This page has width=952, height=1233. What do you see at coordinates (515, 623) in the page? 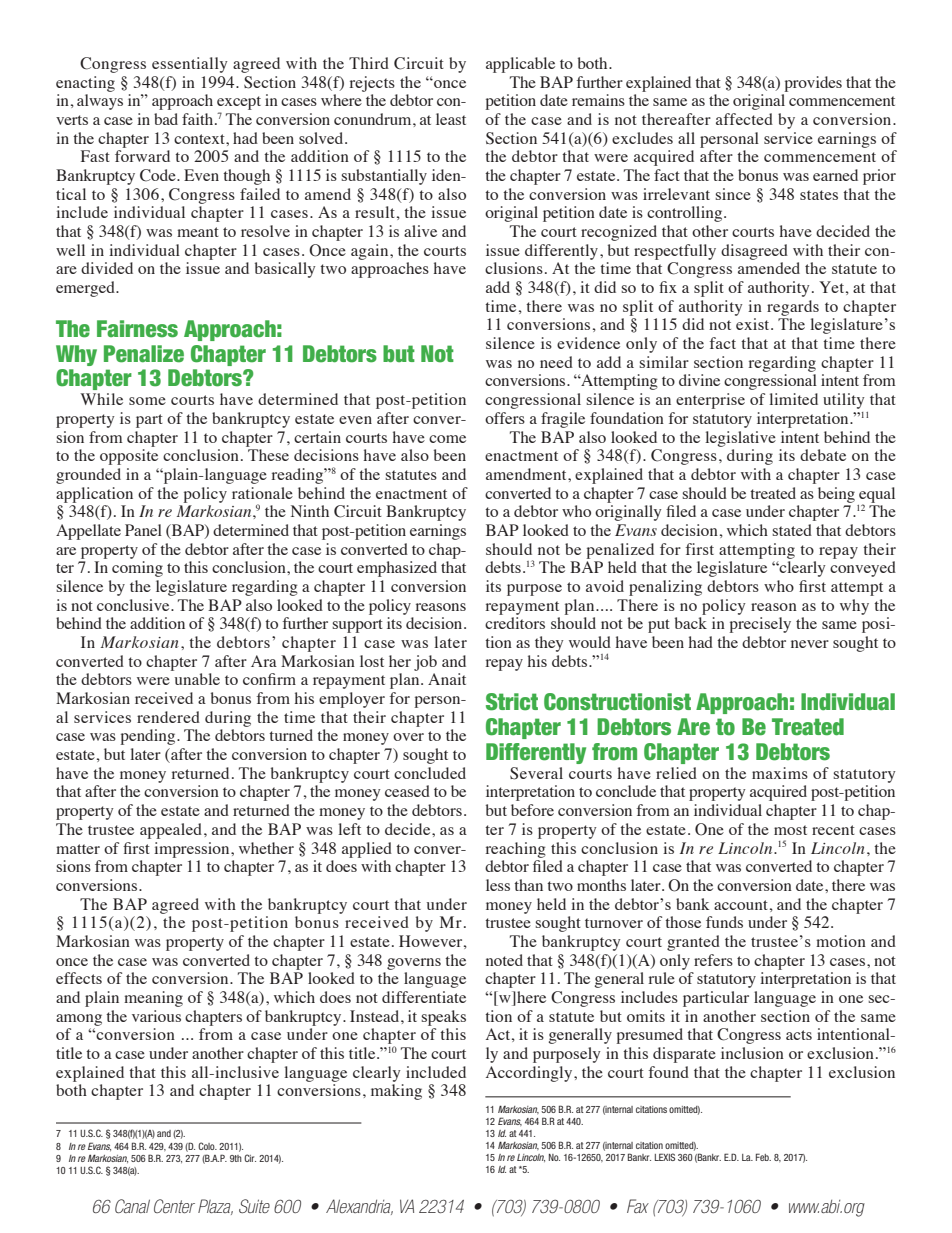
I see `creditors` at bounding box center [515, 623].
